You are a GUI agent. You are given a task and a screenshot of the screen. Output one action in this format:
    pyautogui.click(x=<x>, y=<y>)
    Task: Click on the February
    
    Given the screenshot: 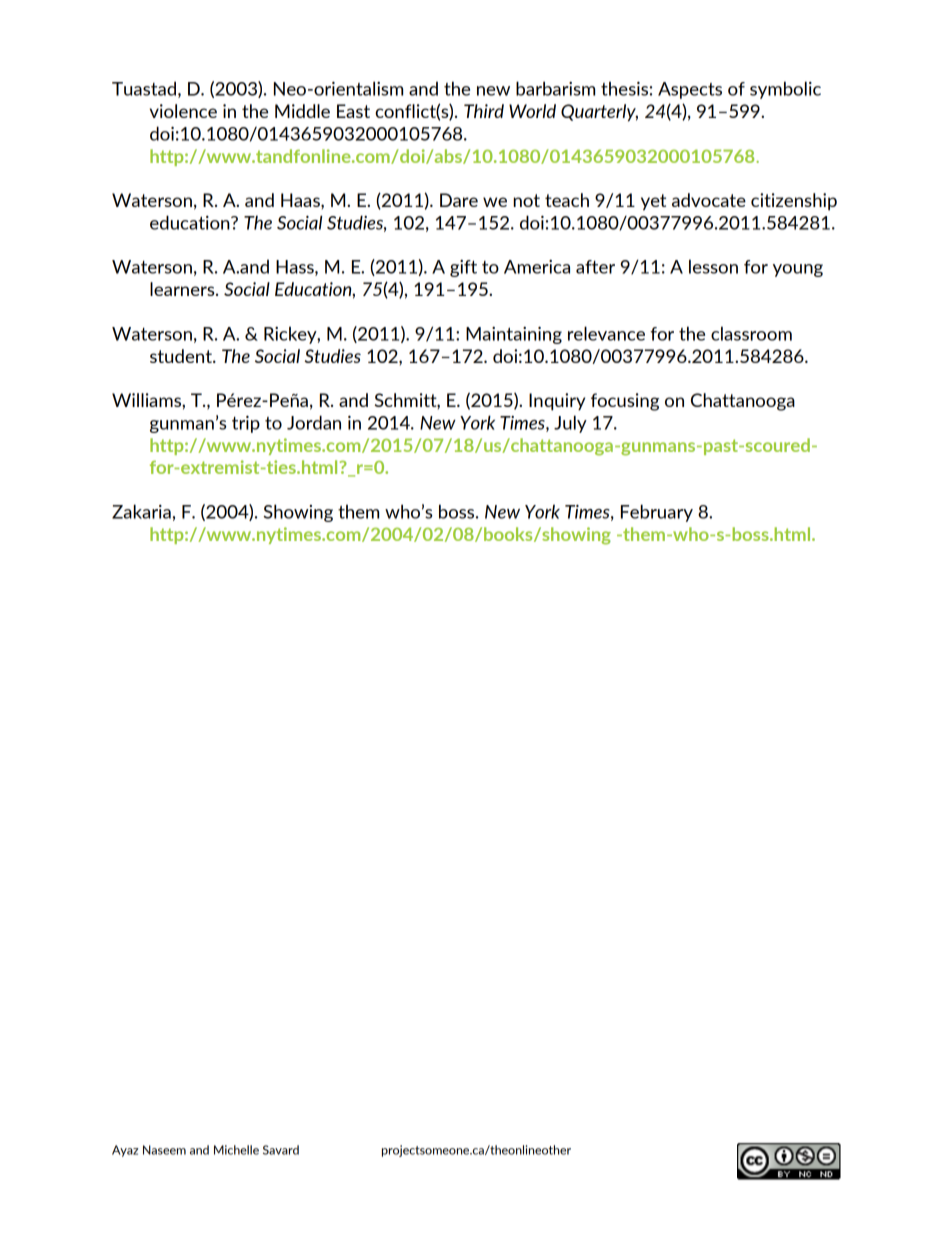 What is the action you would take?
    pyautogui.click(x=657, y=513)
